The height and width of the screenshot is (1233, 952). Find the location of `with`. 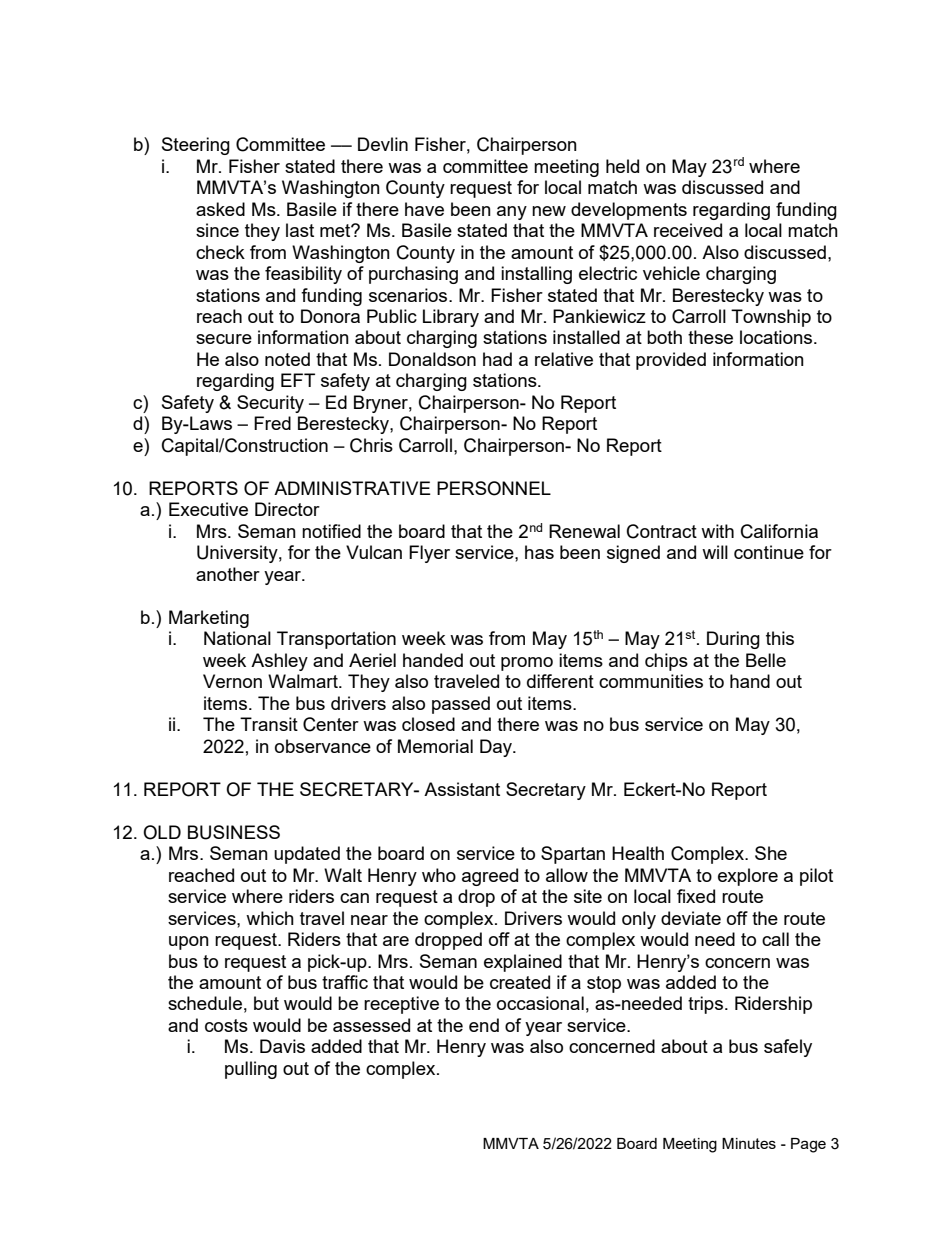

with is located at coordinates (717, 531).
